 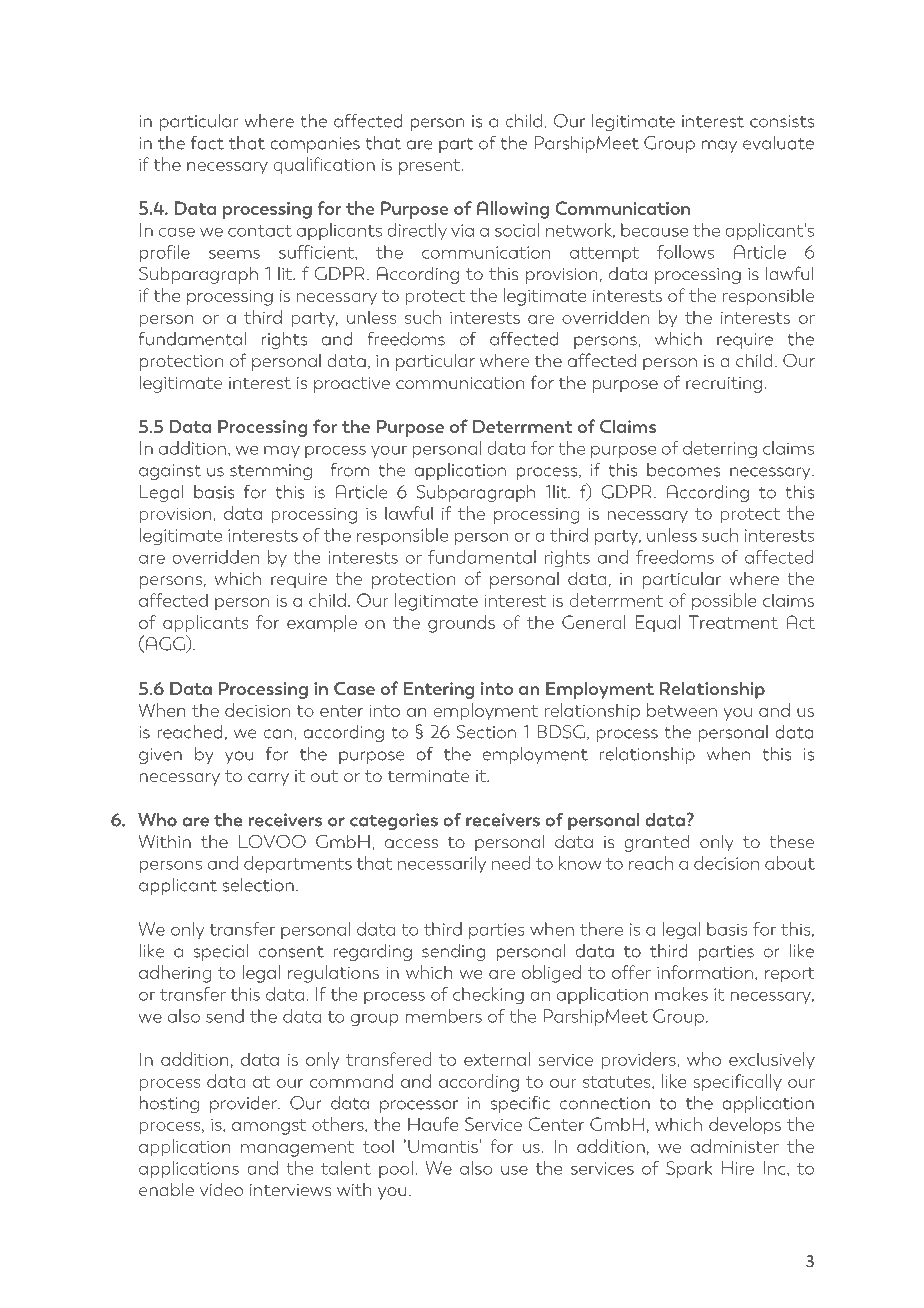 What do you see at coordinates (396, 1169) in the screenshot?
I see `pool` at bounding box center [396, 1169].
